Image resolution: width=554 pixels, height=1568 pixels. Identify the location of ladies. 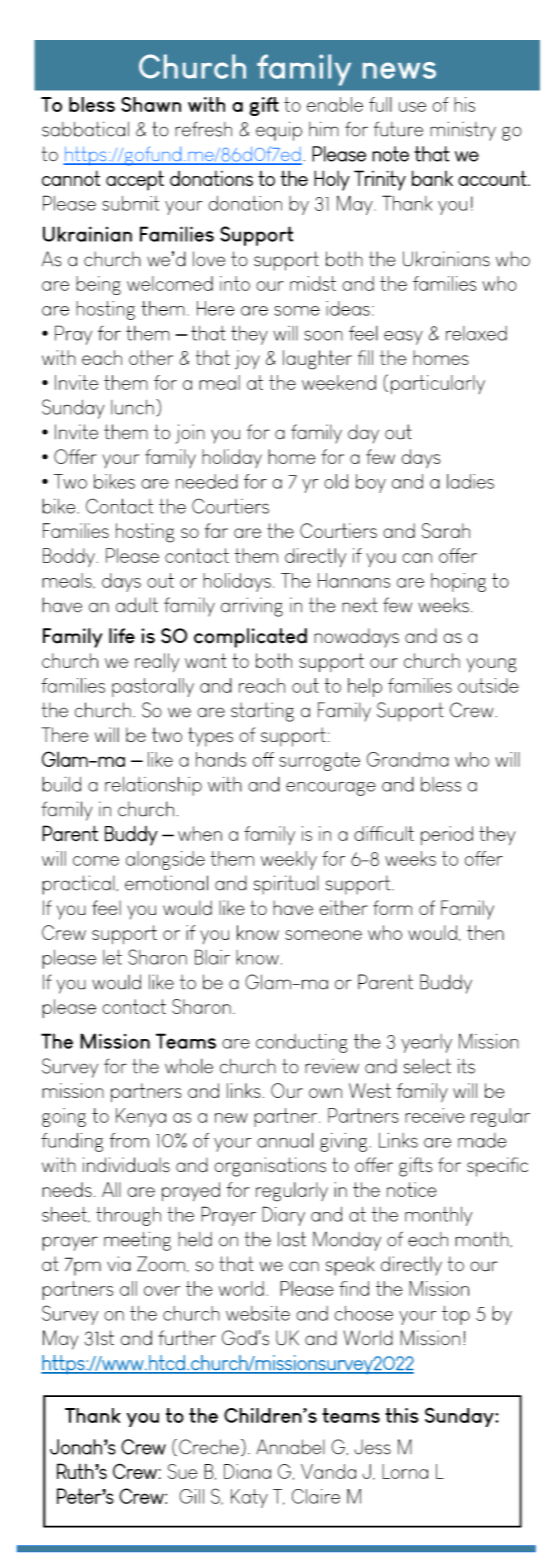
(470, 481).
